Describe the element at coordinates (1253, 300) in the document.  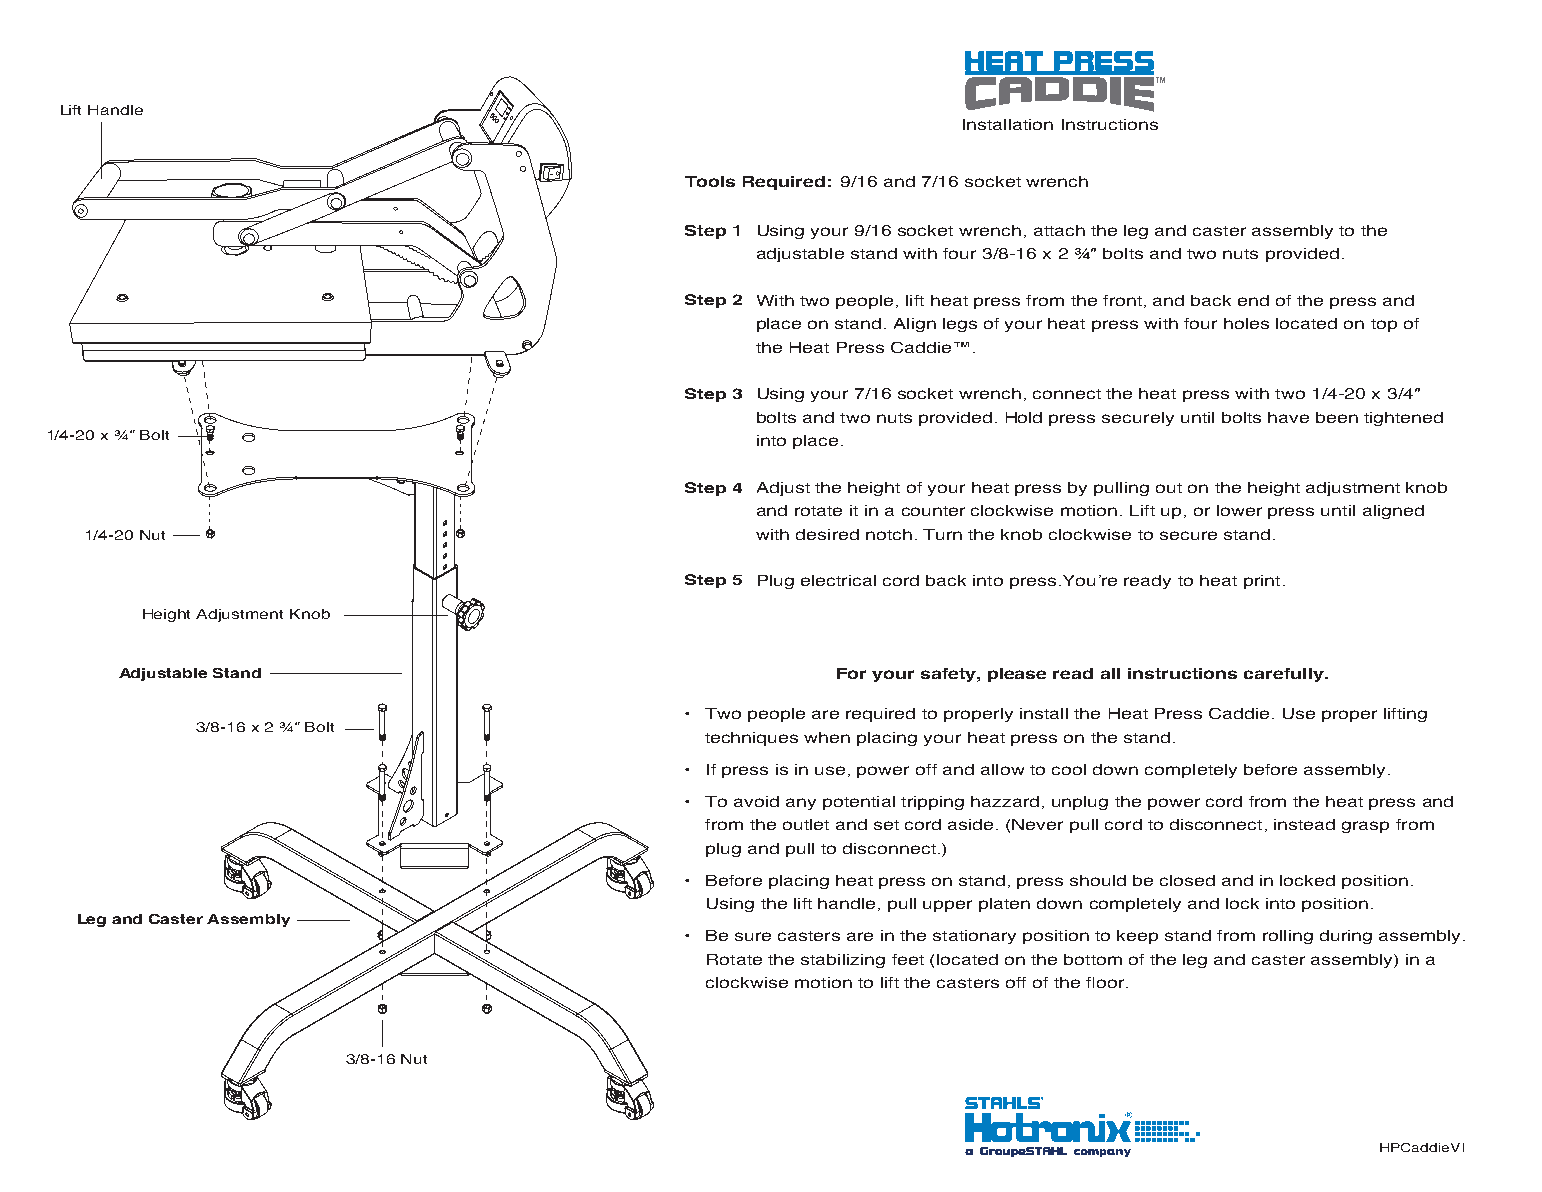
I see `end` at that location.
